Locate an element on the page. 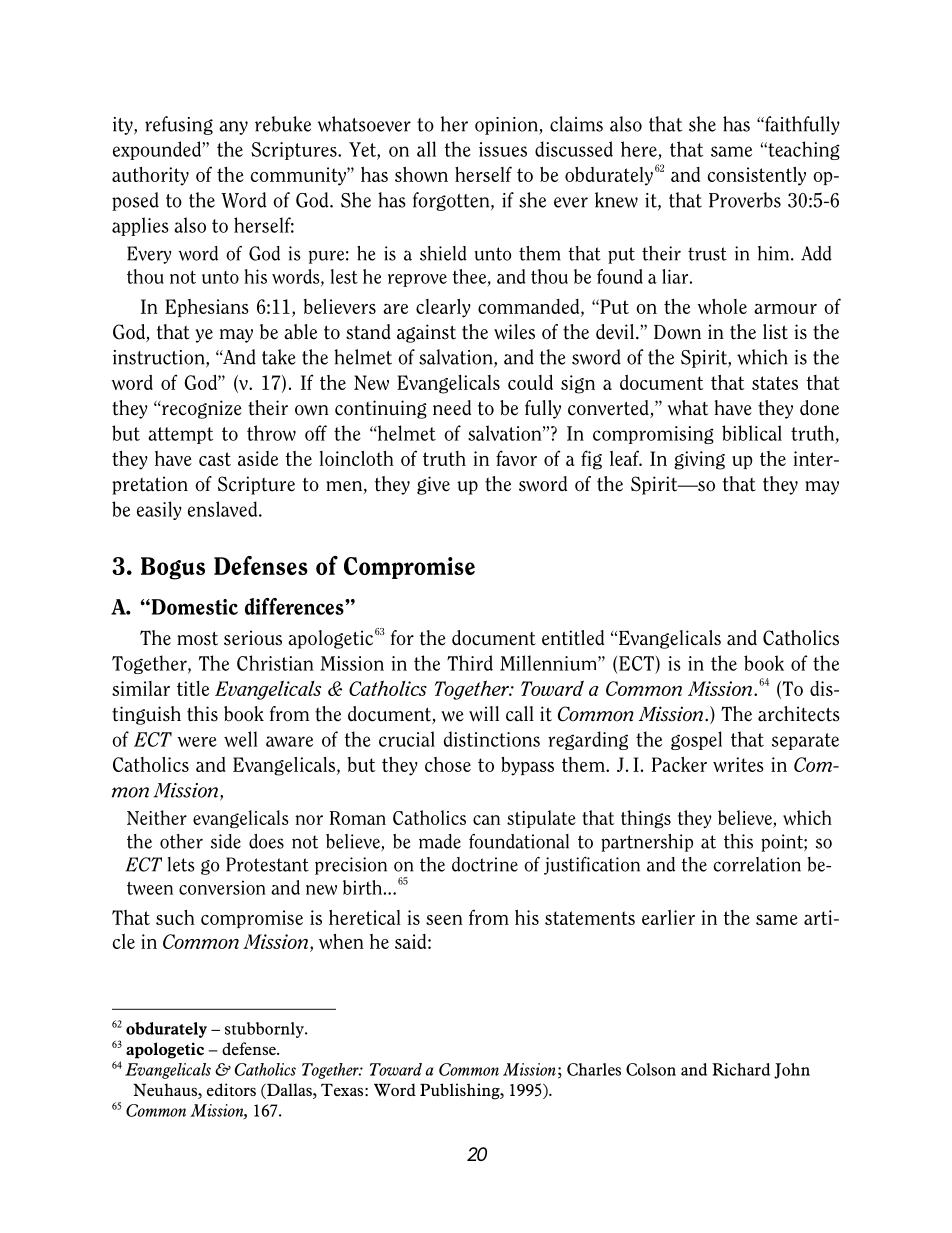  Charles is located at coordinates (594, 1069).
